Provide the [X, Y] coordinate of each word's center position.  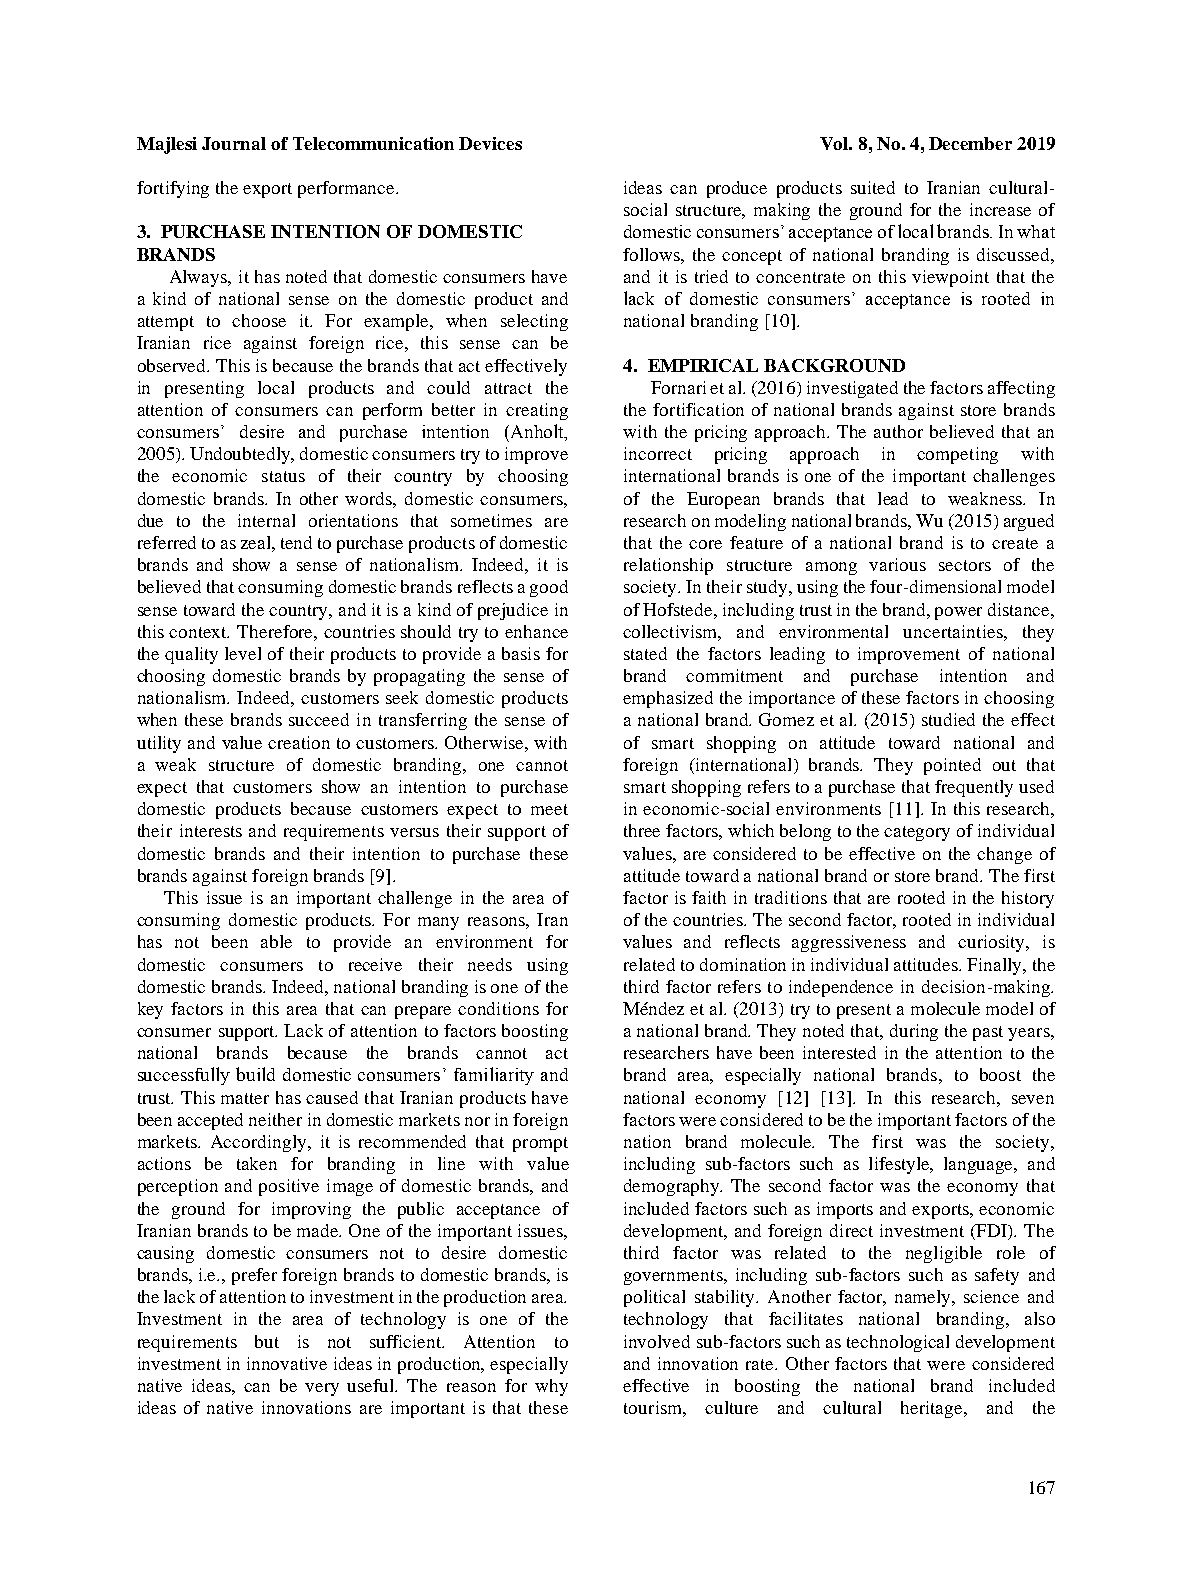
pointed [952, 766]
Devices [490, 143]
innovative [287, 1363]
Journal [234, 143]
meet [549, 809]
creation [299, 742]
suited [873, 187]
